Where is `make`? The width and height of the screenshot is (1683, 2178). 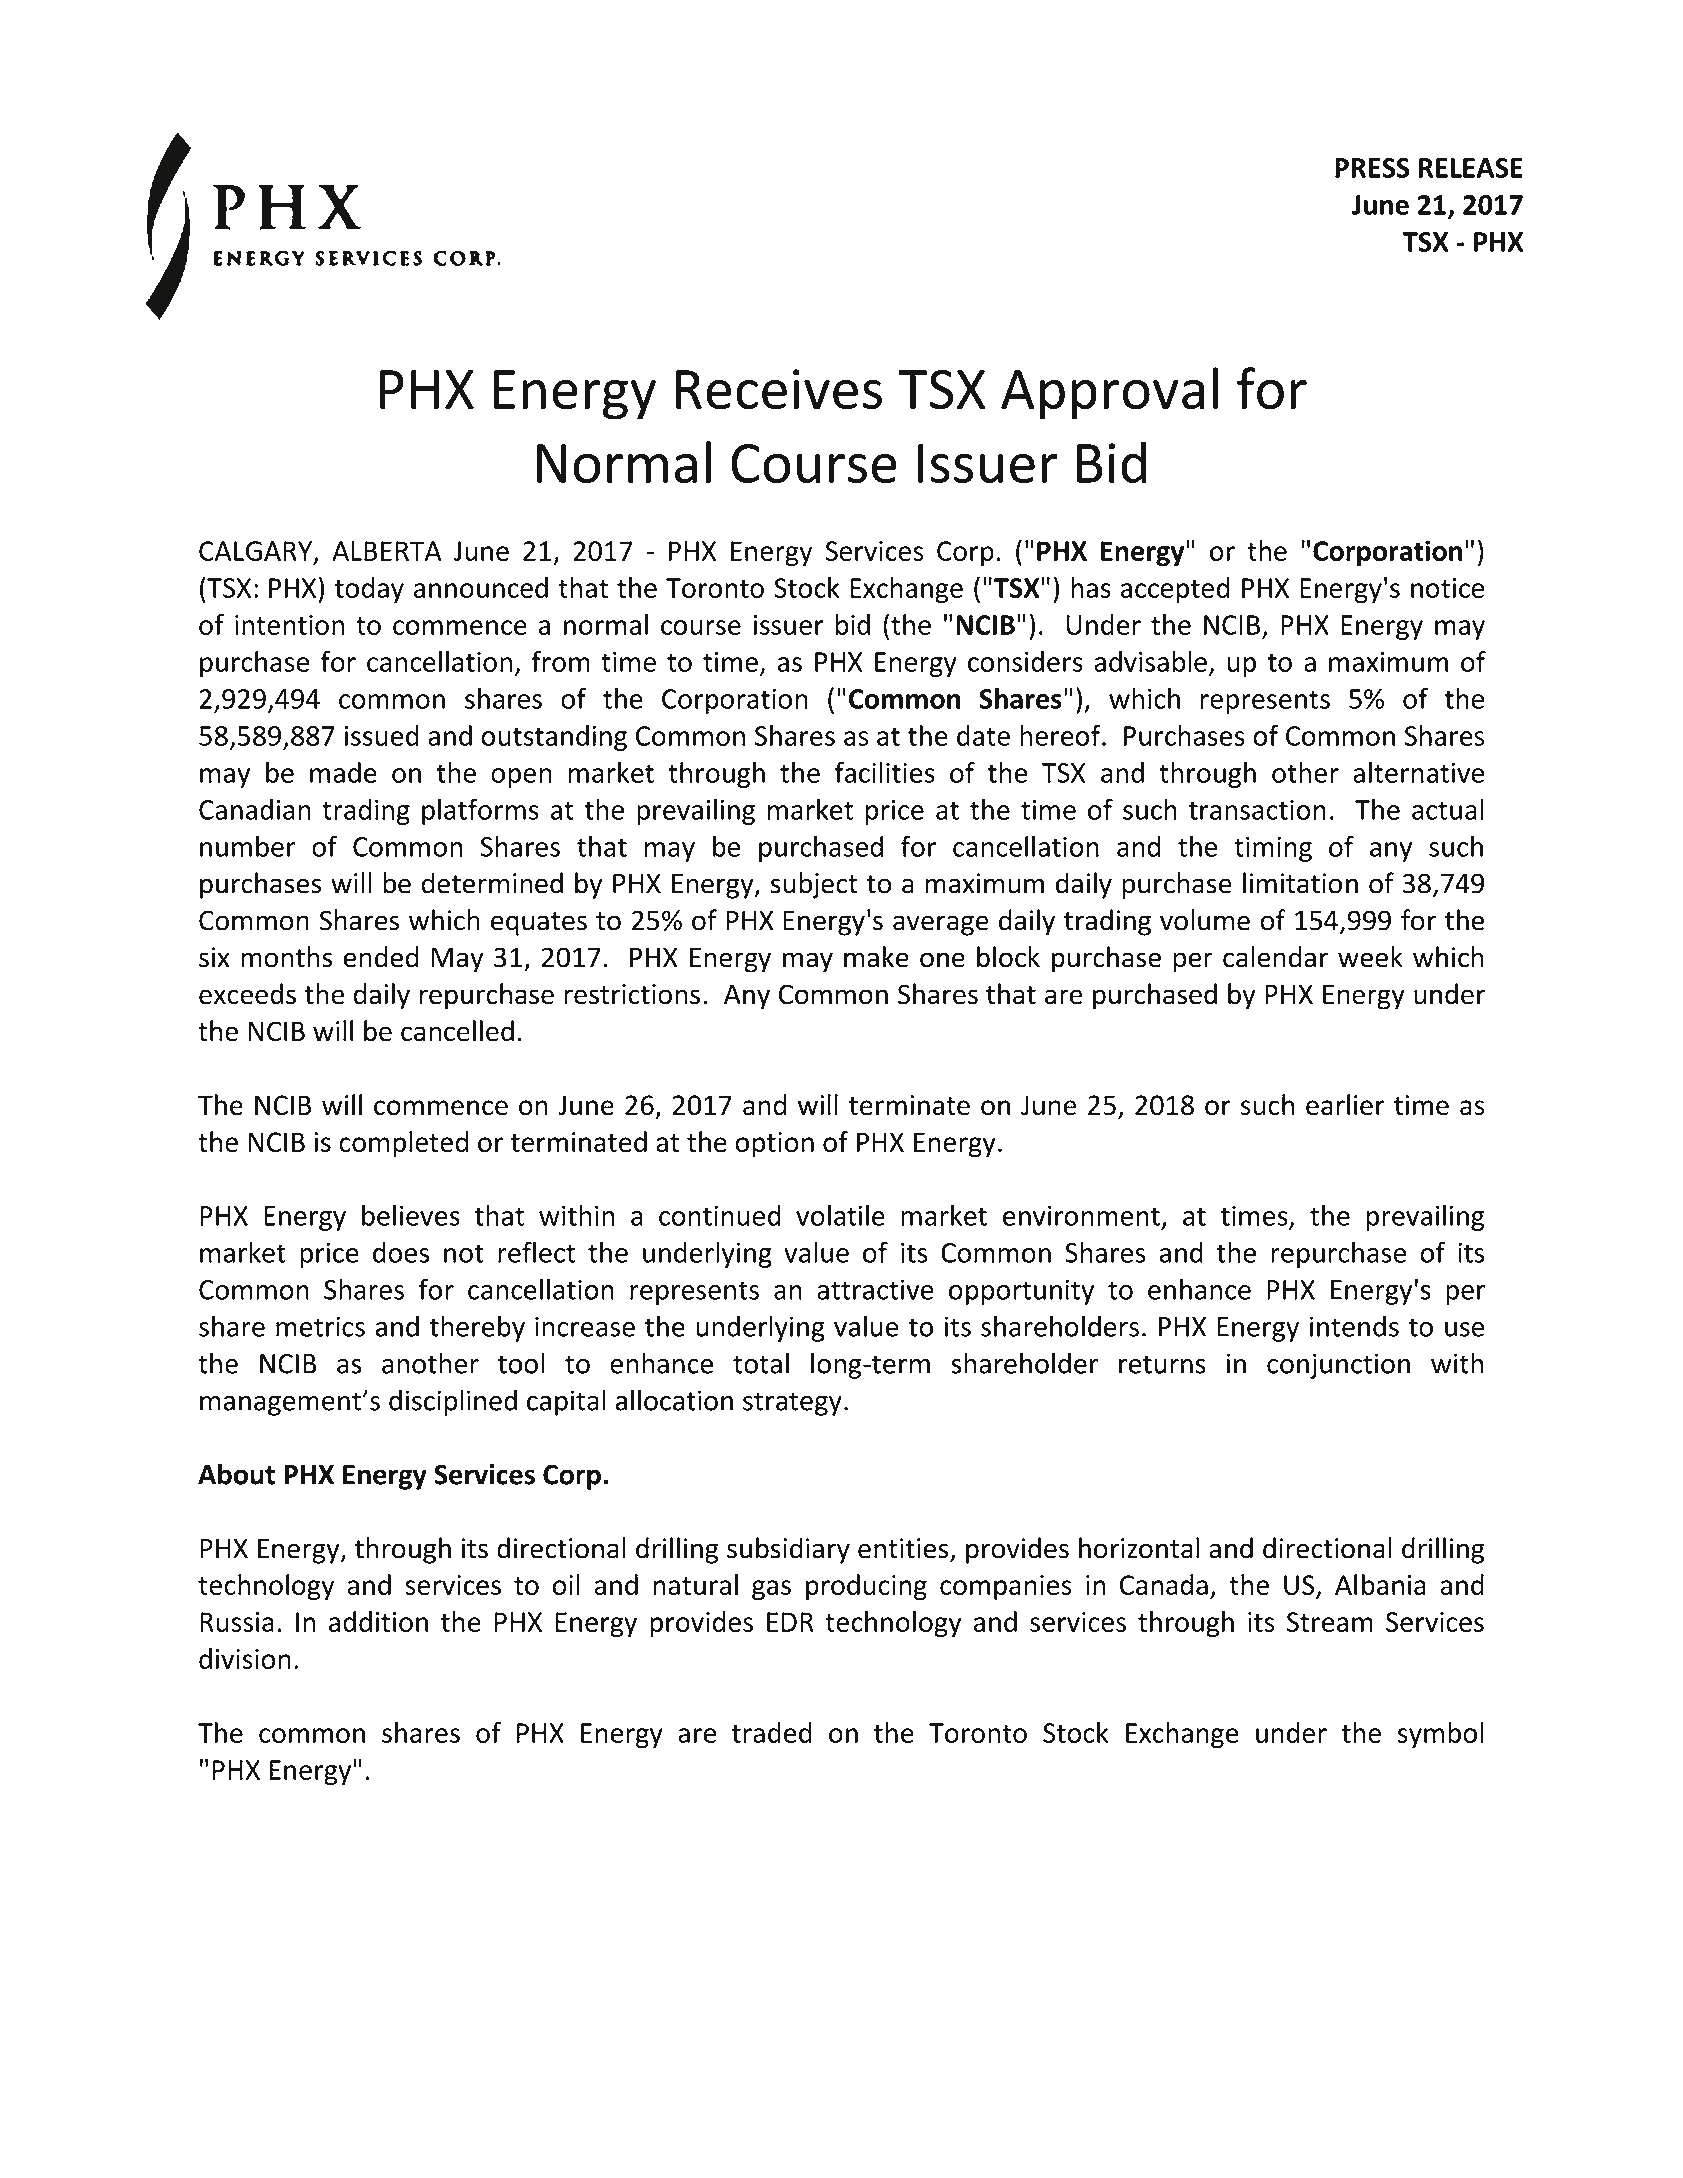 make is located at coordinates (876, 957).
